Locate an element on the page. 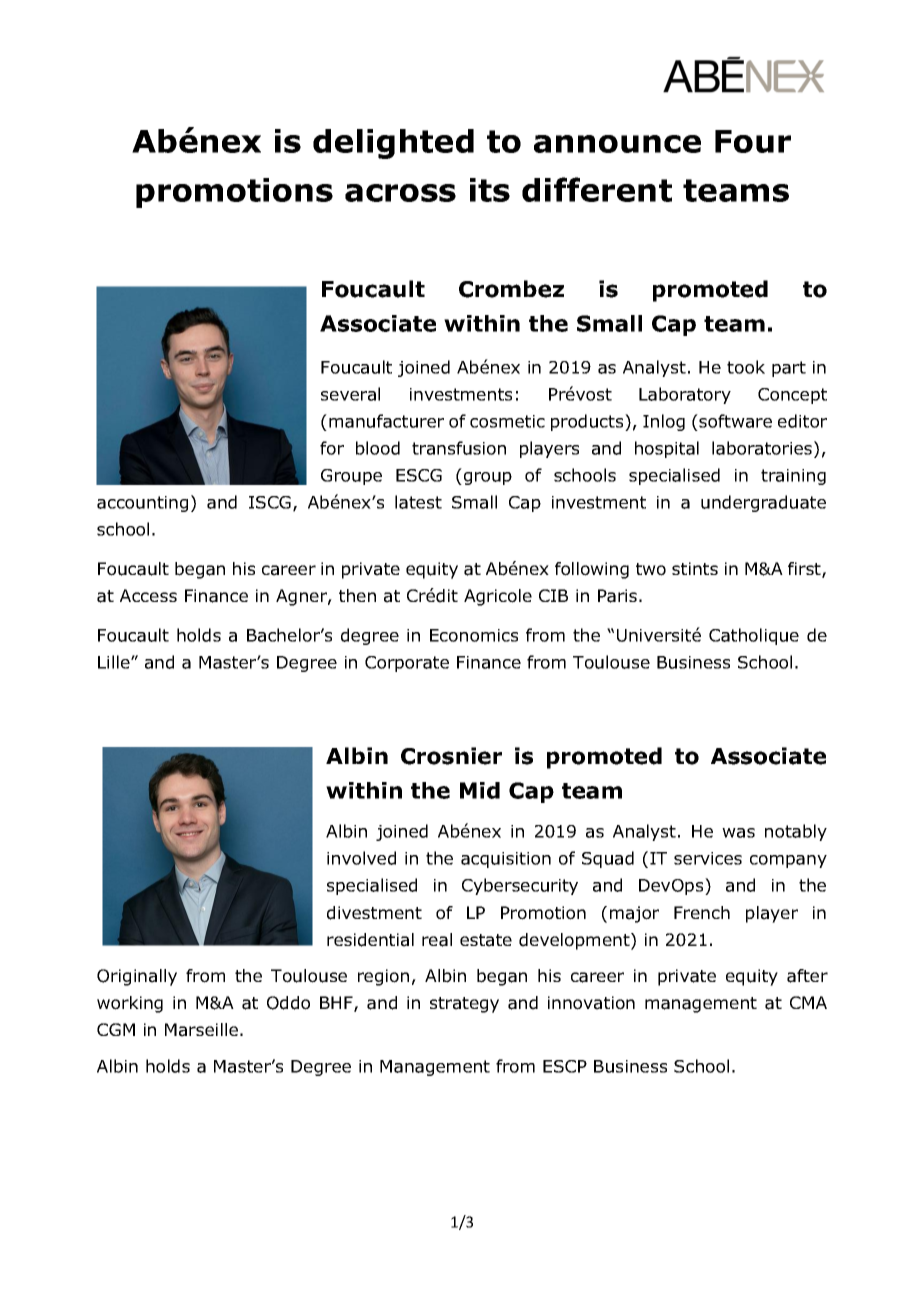 This document has width=924, height=1308. CMA is located at coordinates (808, 1002).
